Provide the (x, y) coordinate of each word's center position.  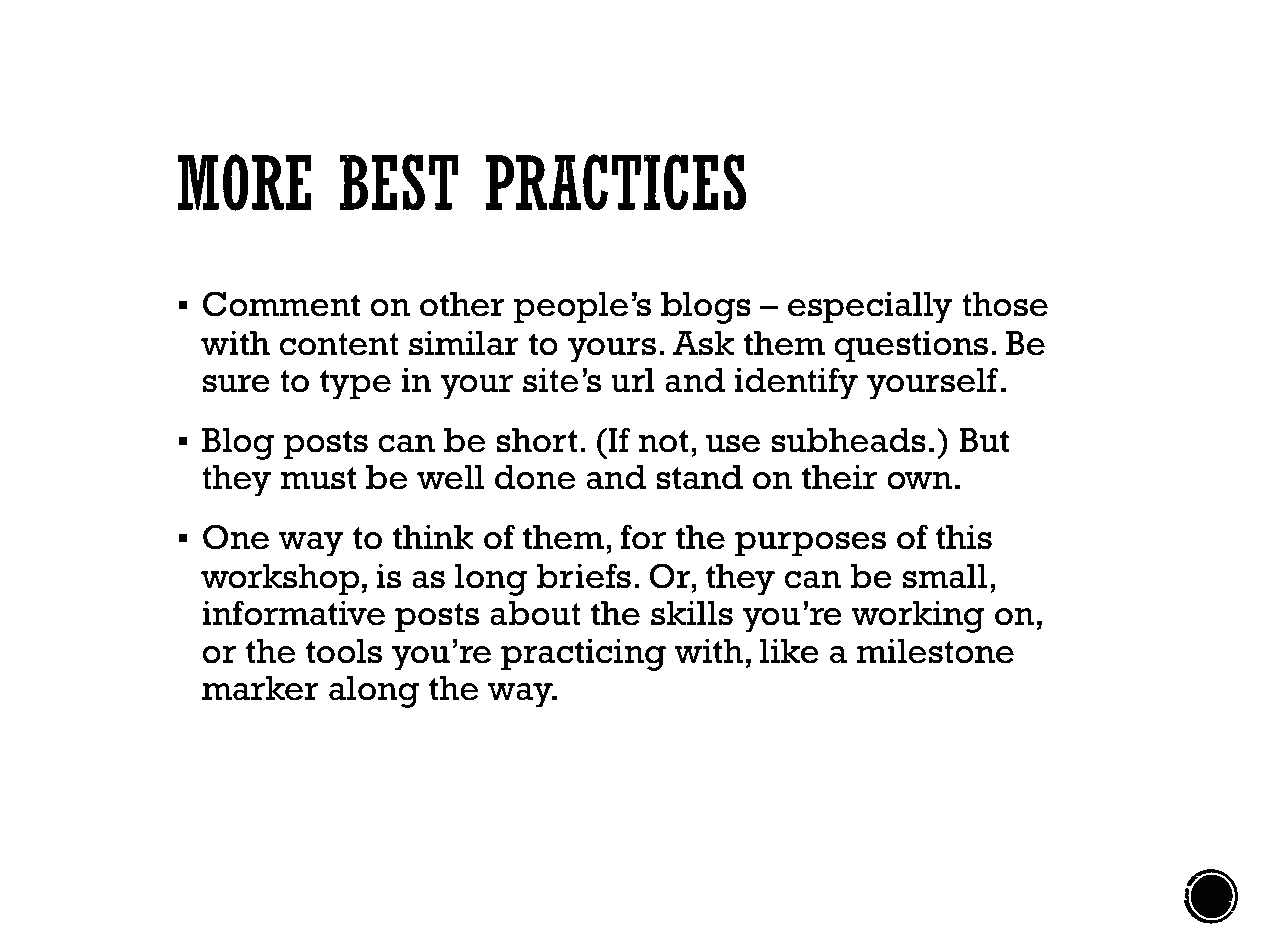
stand (699, 477)
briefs (584, 576)
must (318, 478)
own (919, 481)
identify (796, 383)
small (945, 576)
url (633, 380)
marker (260, 688)
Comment (281, 304)
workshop (280, 580)
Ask (703, 343)
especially (870, 308)
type (355, 385)
